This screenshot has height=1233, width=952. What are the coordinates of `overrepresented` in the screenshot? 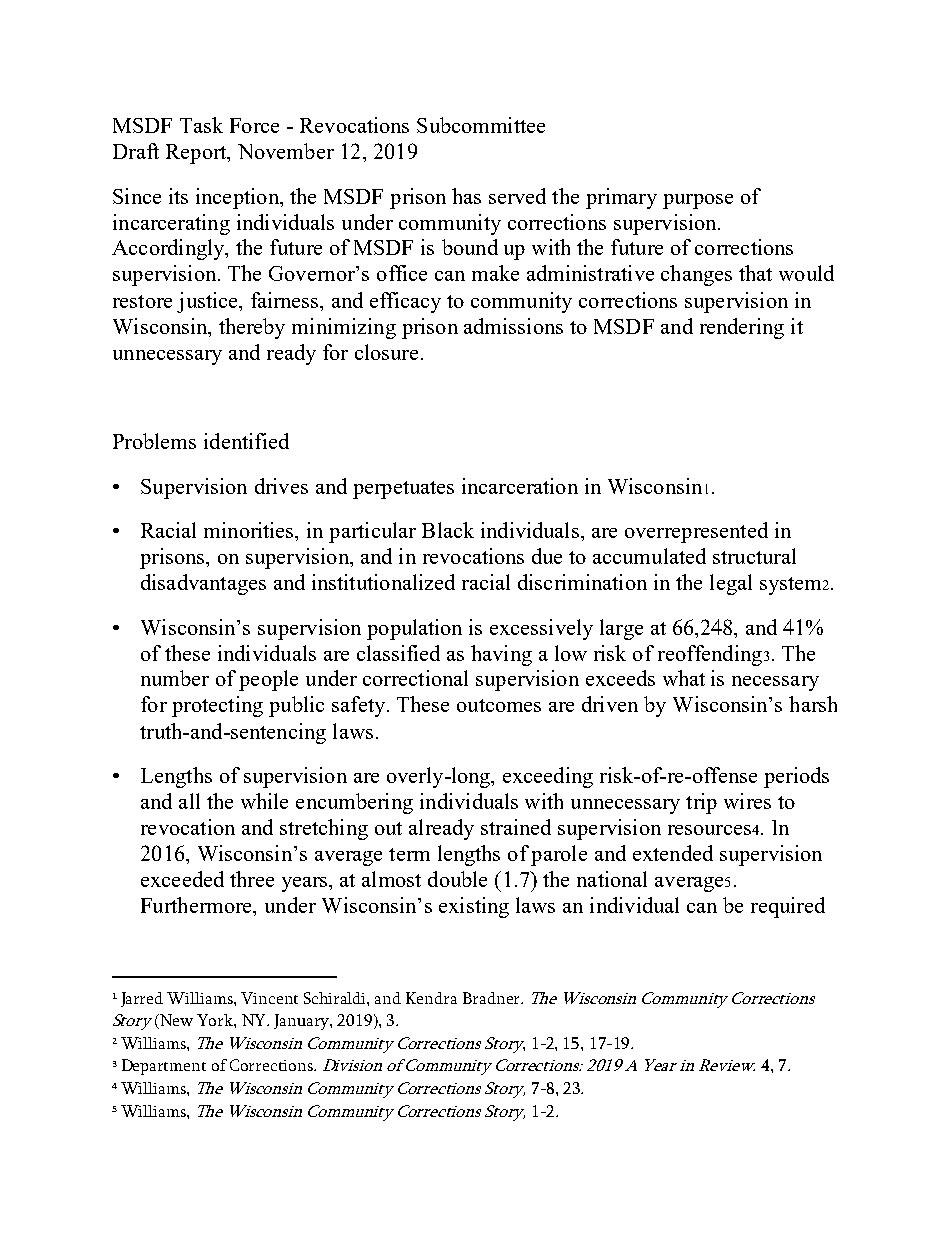 It's located at (696, 532).
